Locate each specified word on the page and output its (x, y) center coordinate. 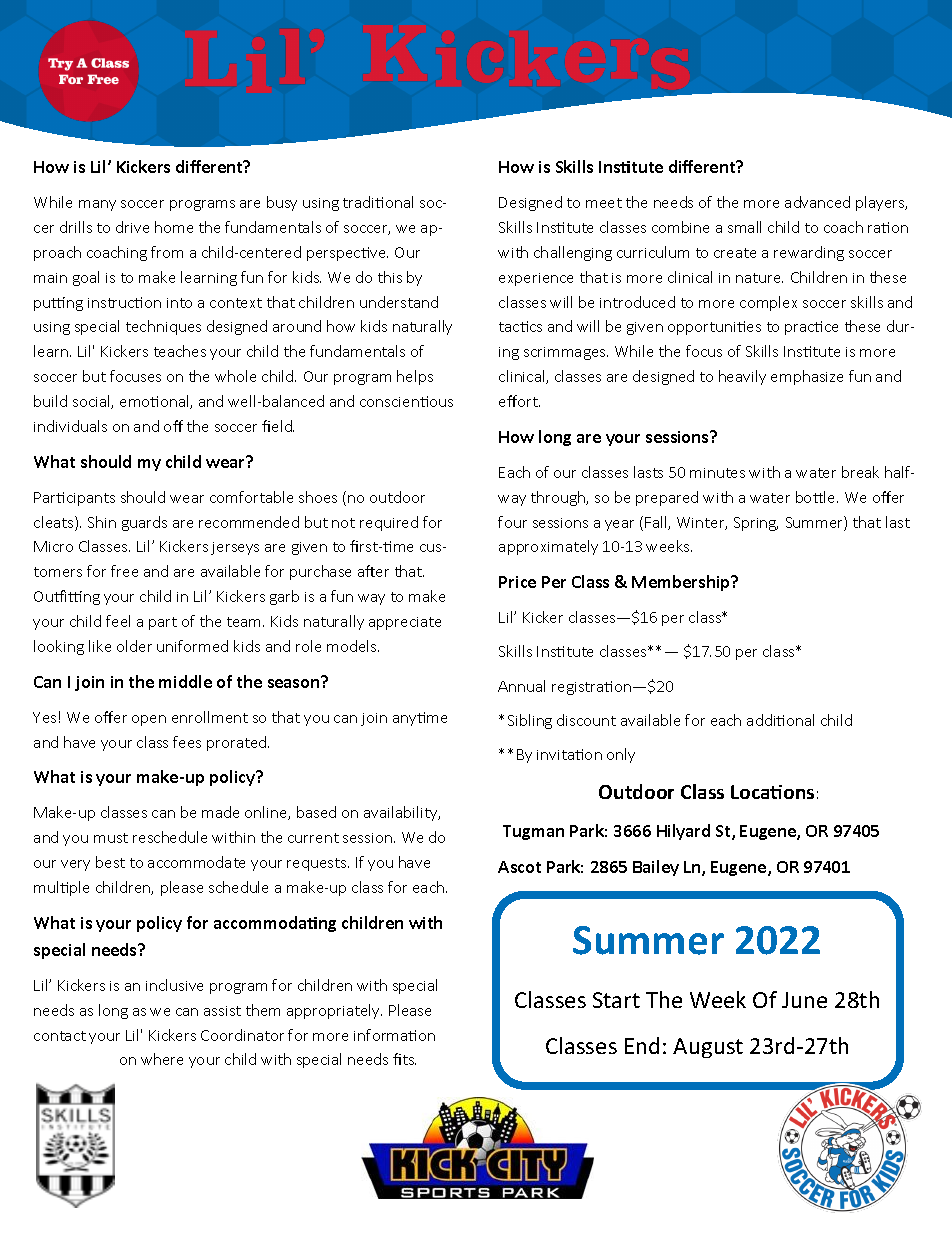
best (110, 862)
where (162, 1059)
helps (415, 377)
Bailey (656, 868)
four (512, 522)
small (744, 227)
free (124, 571)
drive (132, 227)
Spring (756, 524)
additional (780, 720)
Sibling (530, 721)
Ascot (519, 867)
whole (235, 376)
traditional (378, 202)
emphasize (807, 377)
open (149, 720)
